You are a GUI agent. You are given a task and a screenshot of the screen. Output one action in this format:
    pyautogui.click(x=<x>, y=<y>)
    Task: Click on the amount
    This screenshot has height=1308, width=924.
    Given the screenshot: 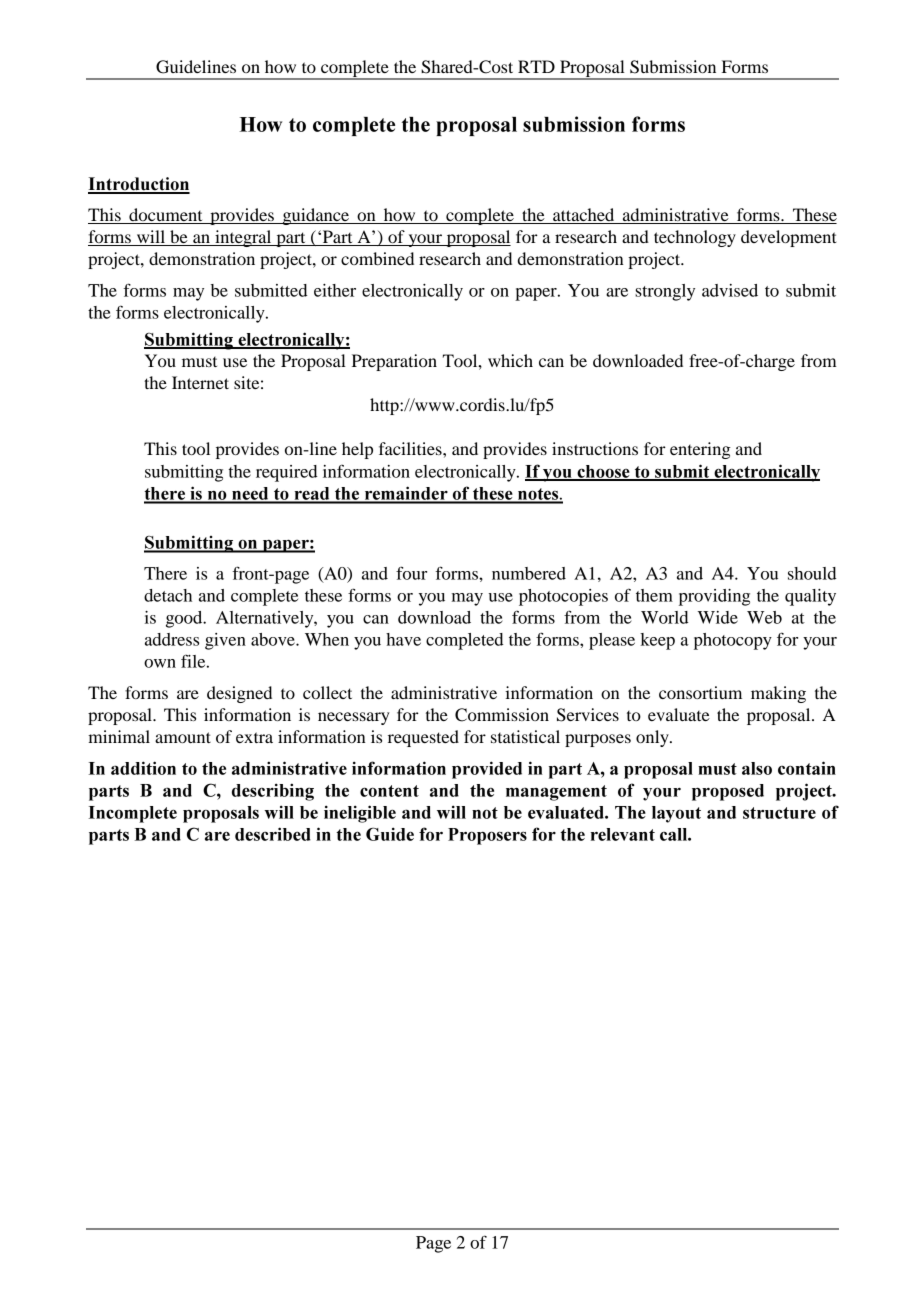 What is the action you would take?
    pyautogui.click(x=183, y=737)
